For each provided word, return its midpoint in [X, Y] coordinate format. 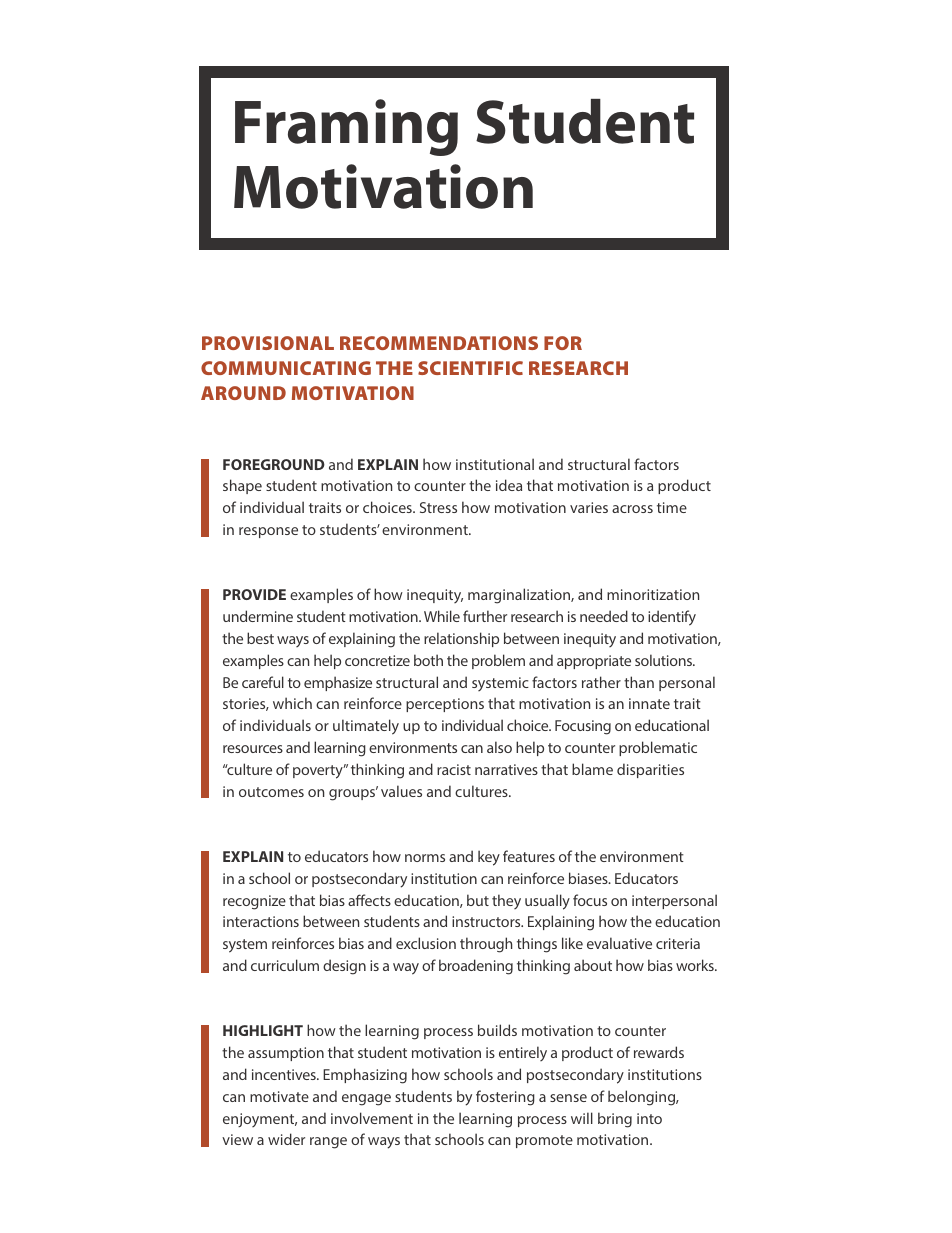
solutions [664, 660]
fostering [505, 1098]
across [632, 509]
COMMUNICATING [286, 368]
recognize [254, 902]
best [260, 638]
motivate [279, 1096]
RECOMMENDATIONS [439, 343]
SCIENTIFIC [470, 368]
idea [509, 485]
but [478, 900]
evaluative [619, 943]
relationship [461, 639]
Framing [346, 127]
